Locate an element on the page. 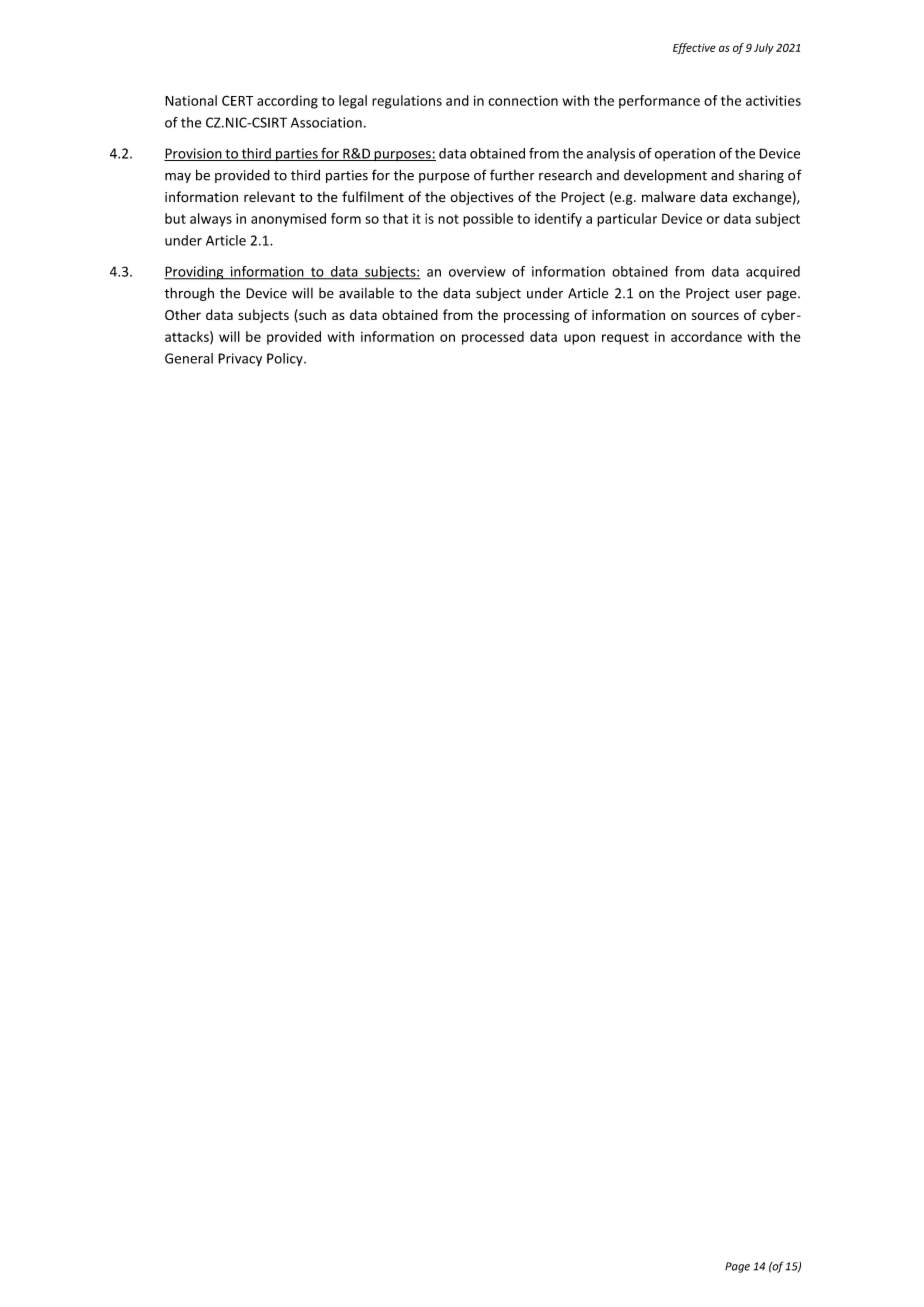 This page has height=1307, width=924. acquired is located at coordinates (773, 272).
